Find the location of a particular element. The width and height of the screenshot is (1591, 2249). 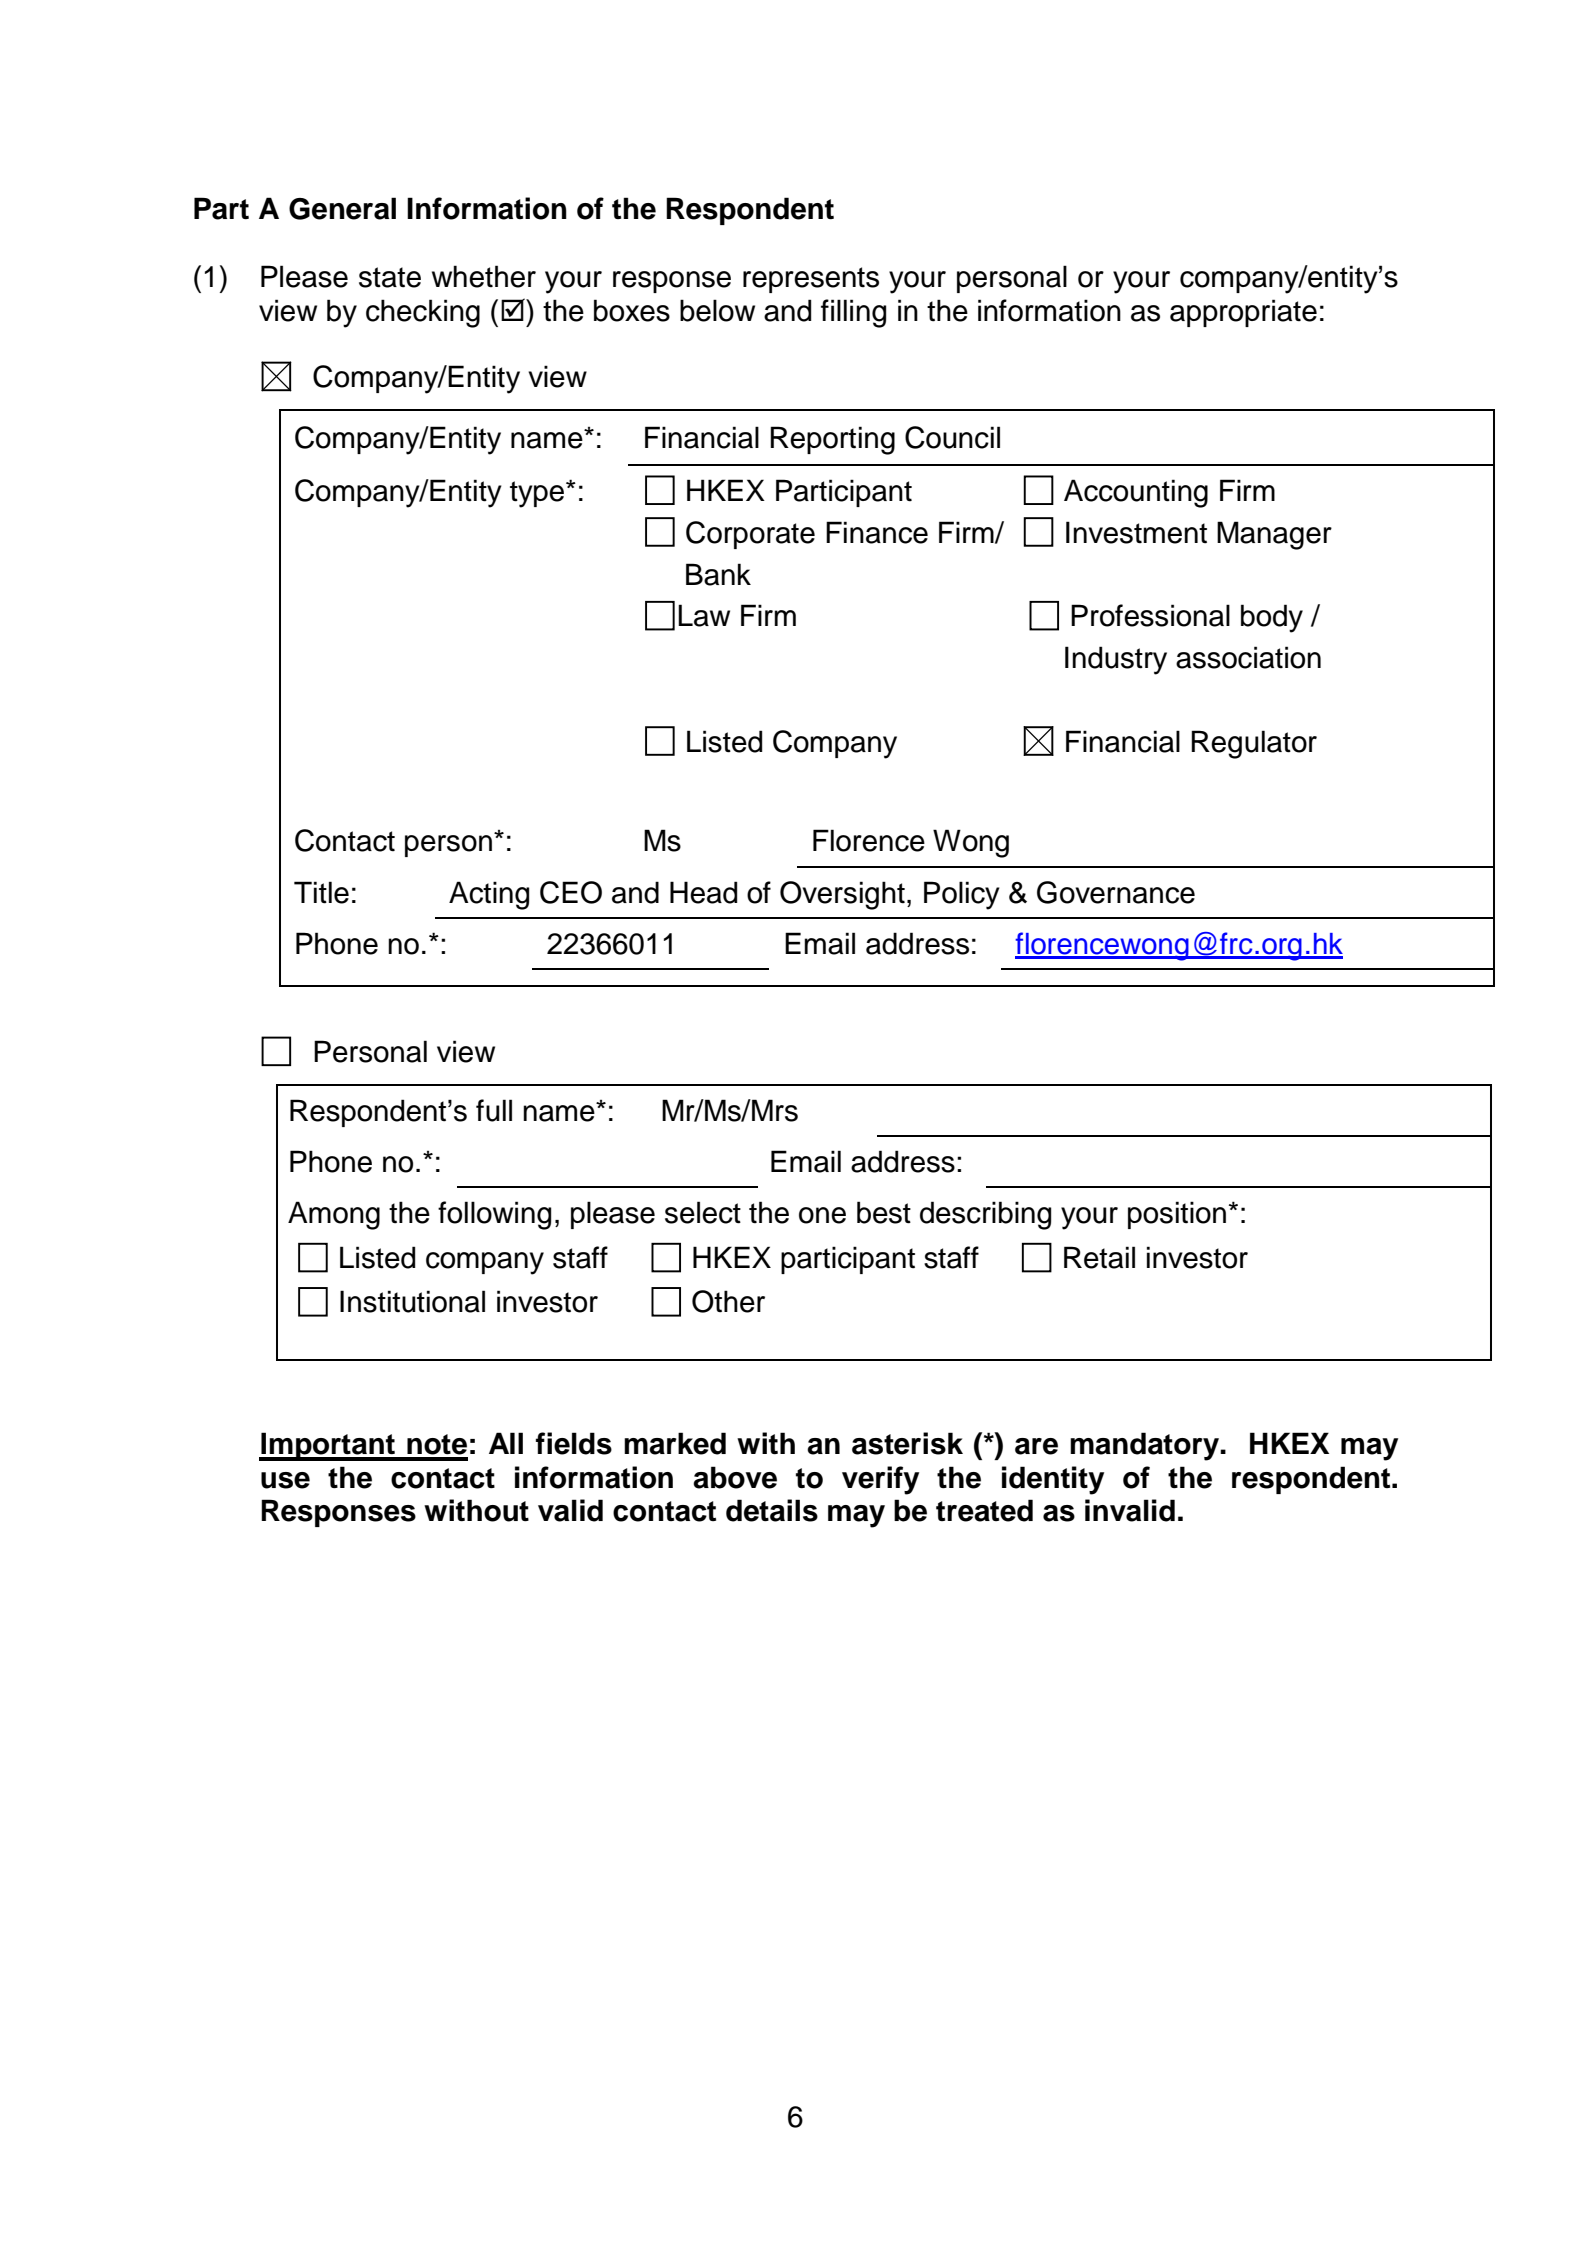

represents is located at coordinates (811, 280).
